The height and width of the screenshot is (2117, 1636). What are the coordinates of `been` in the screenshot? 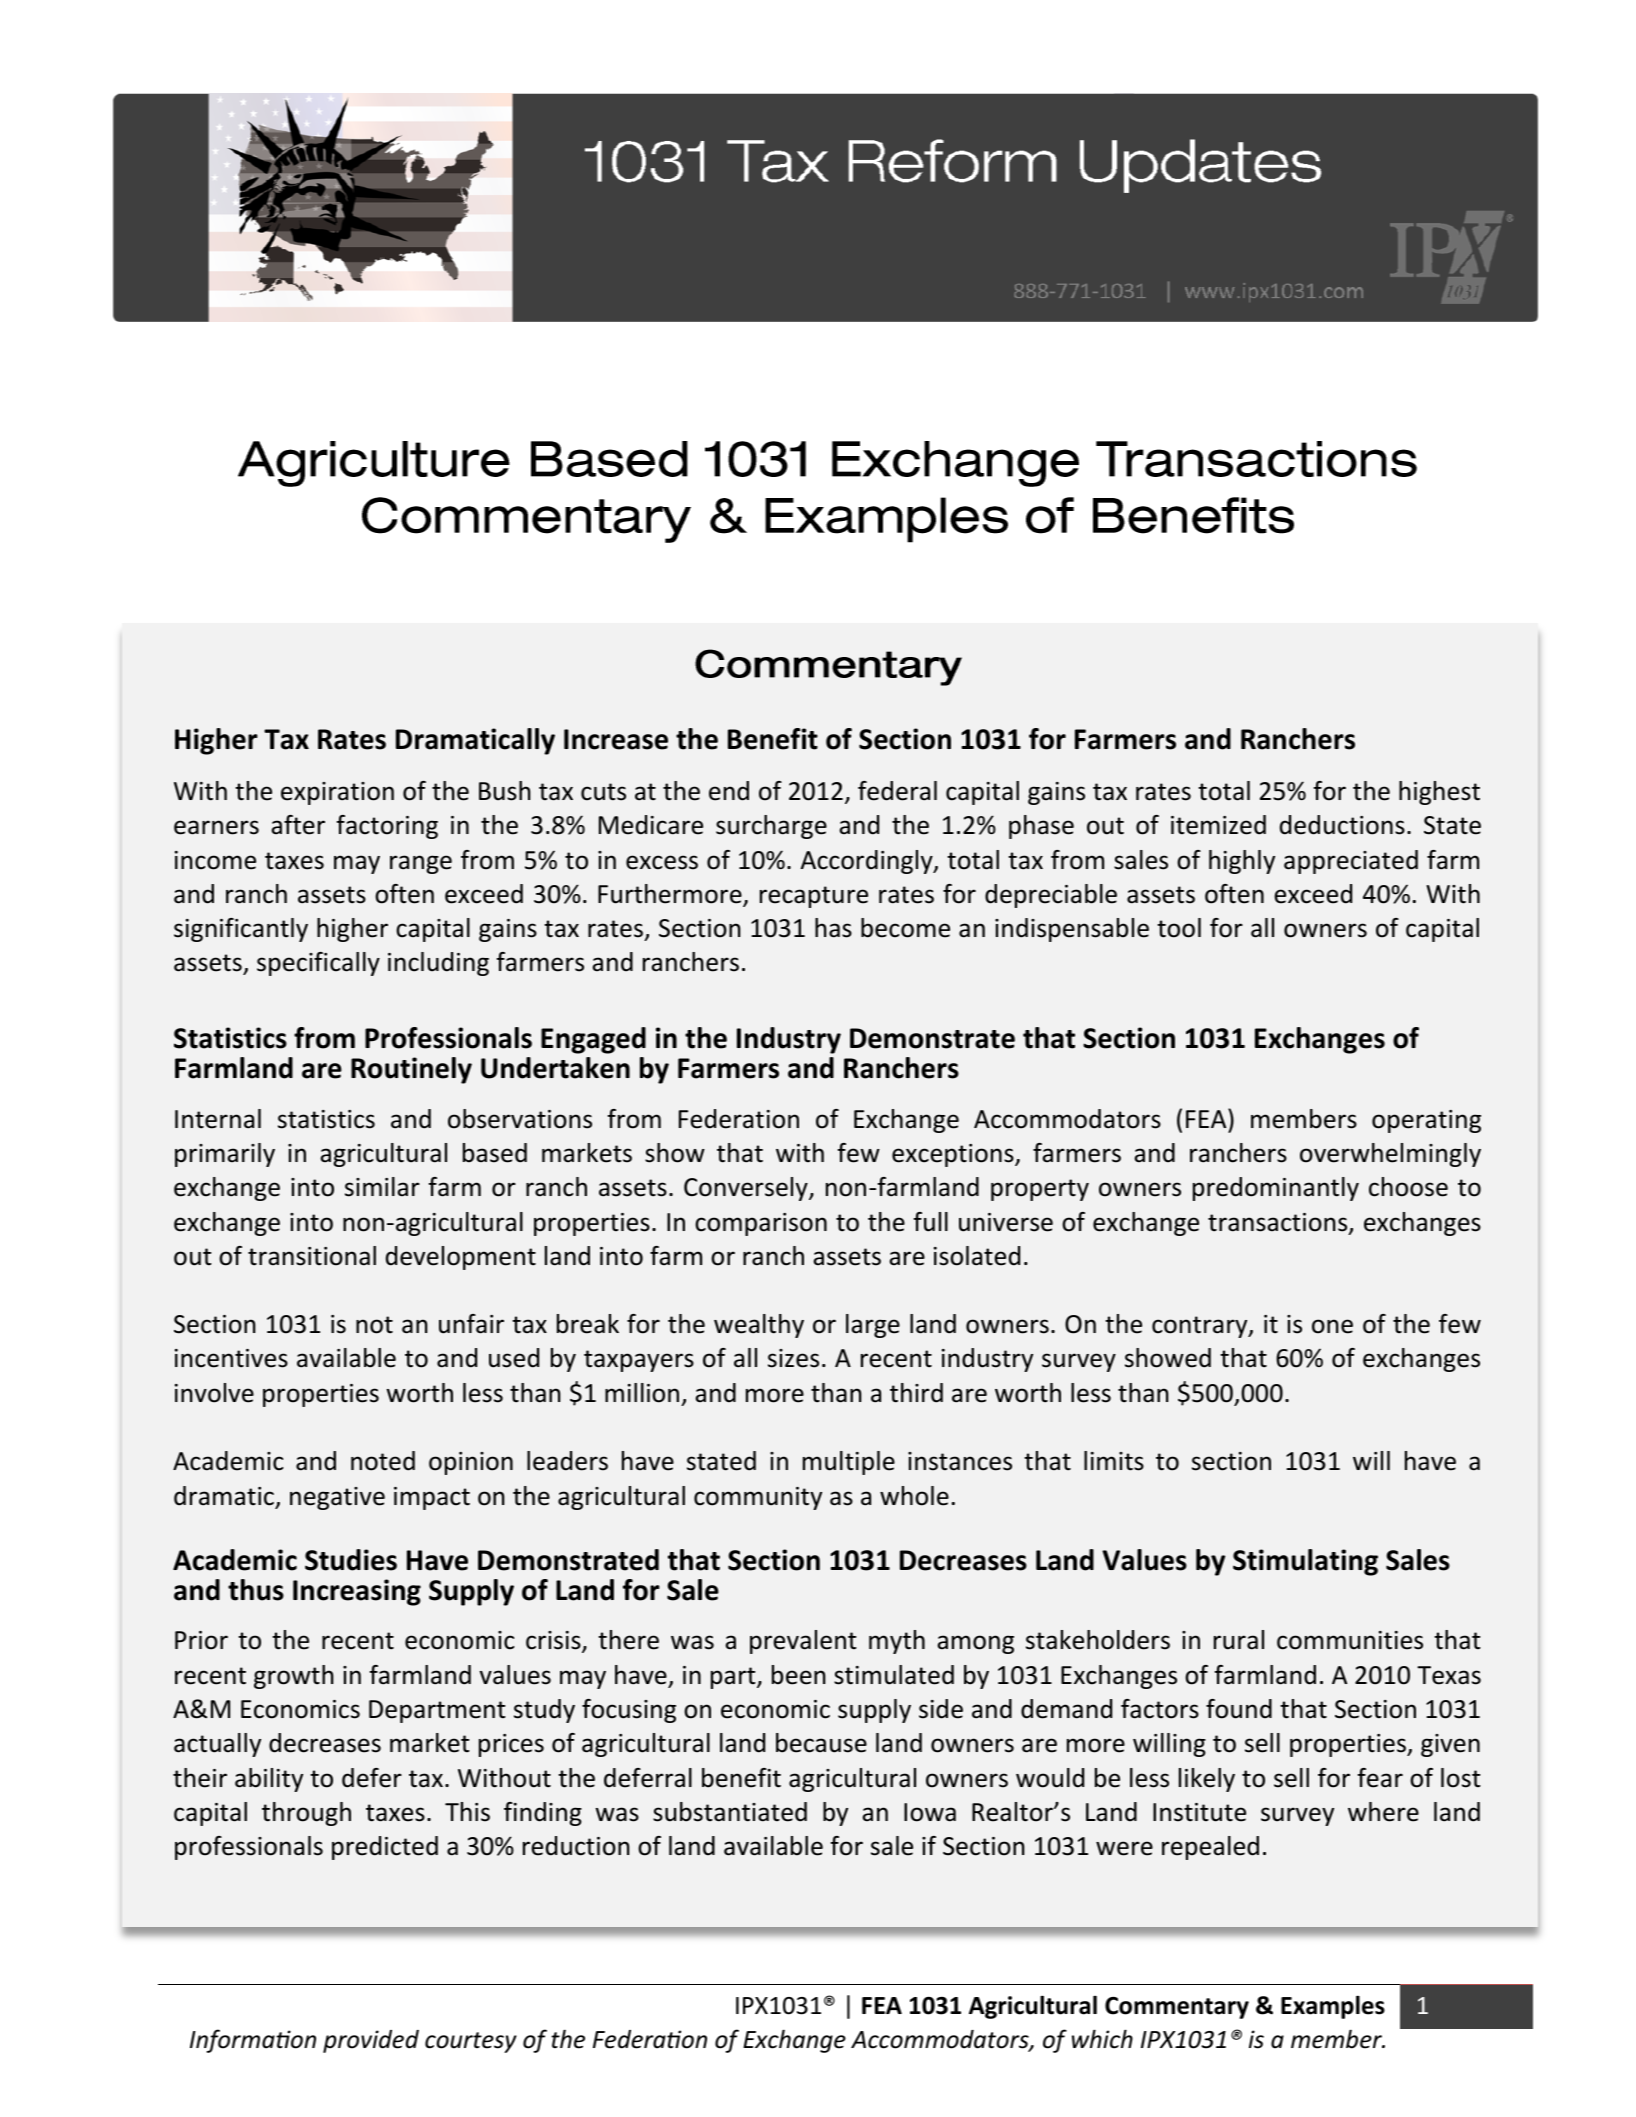 It's located at (799, 1675).
